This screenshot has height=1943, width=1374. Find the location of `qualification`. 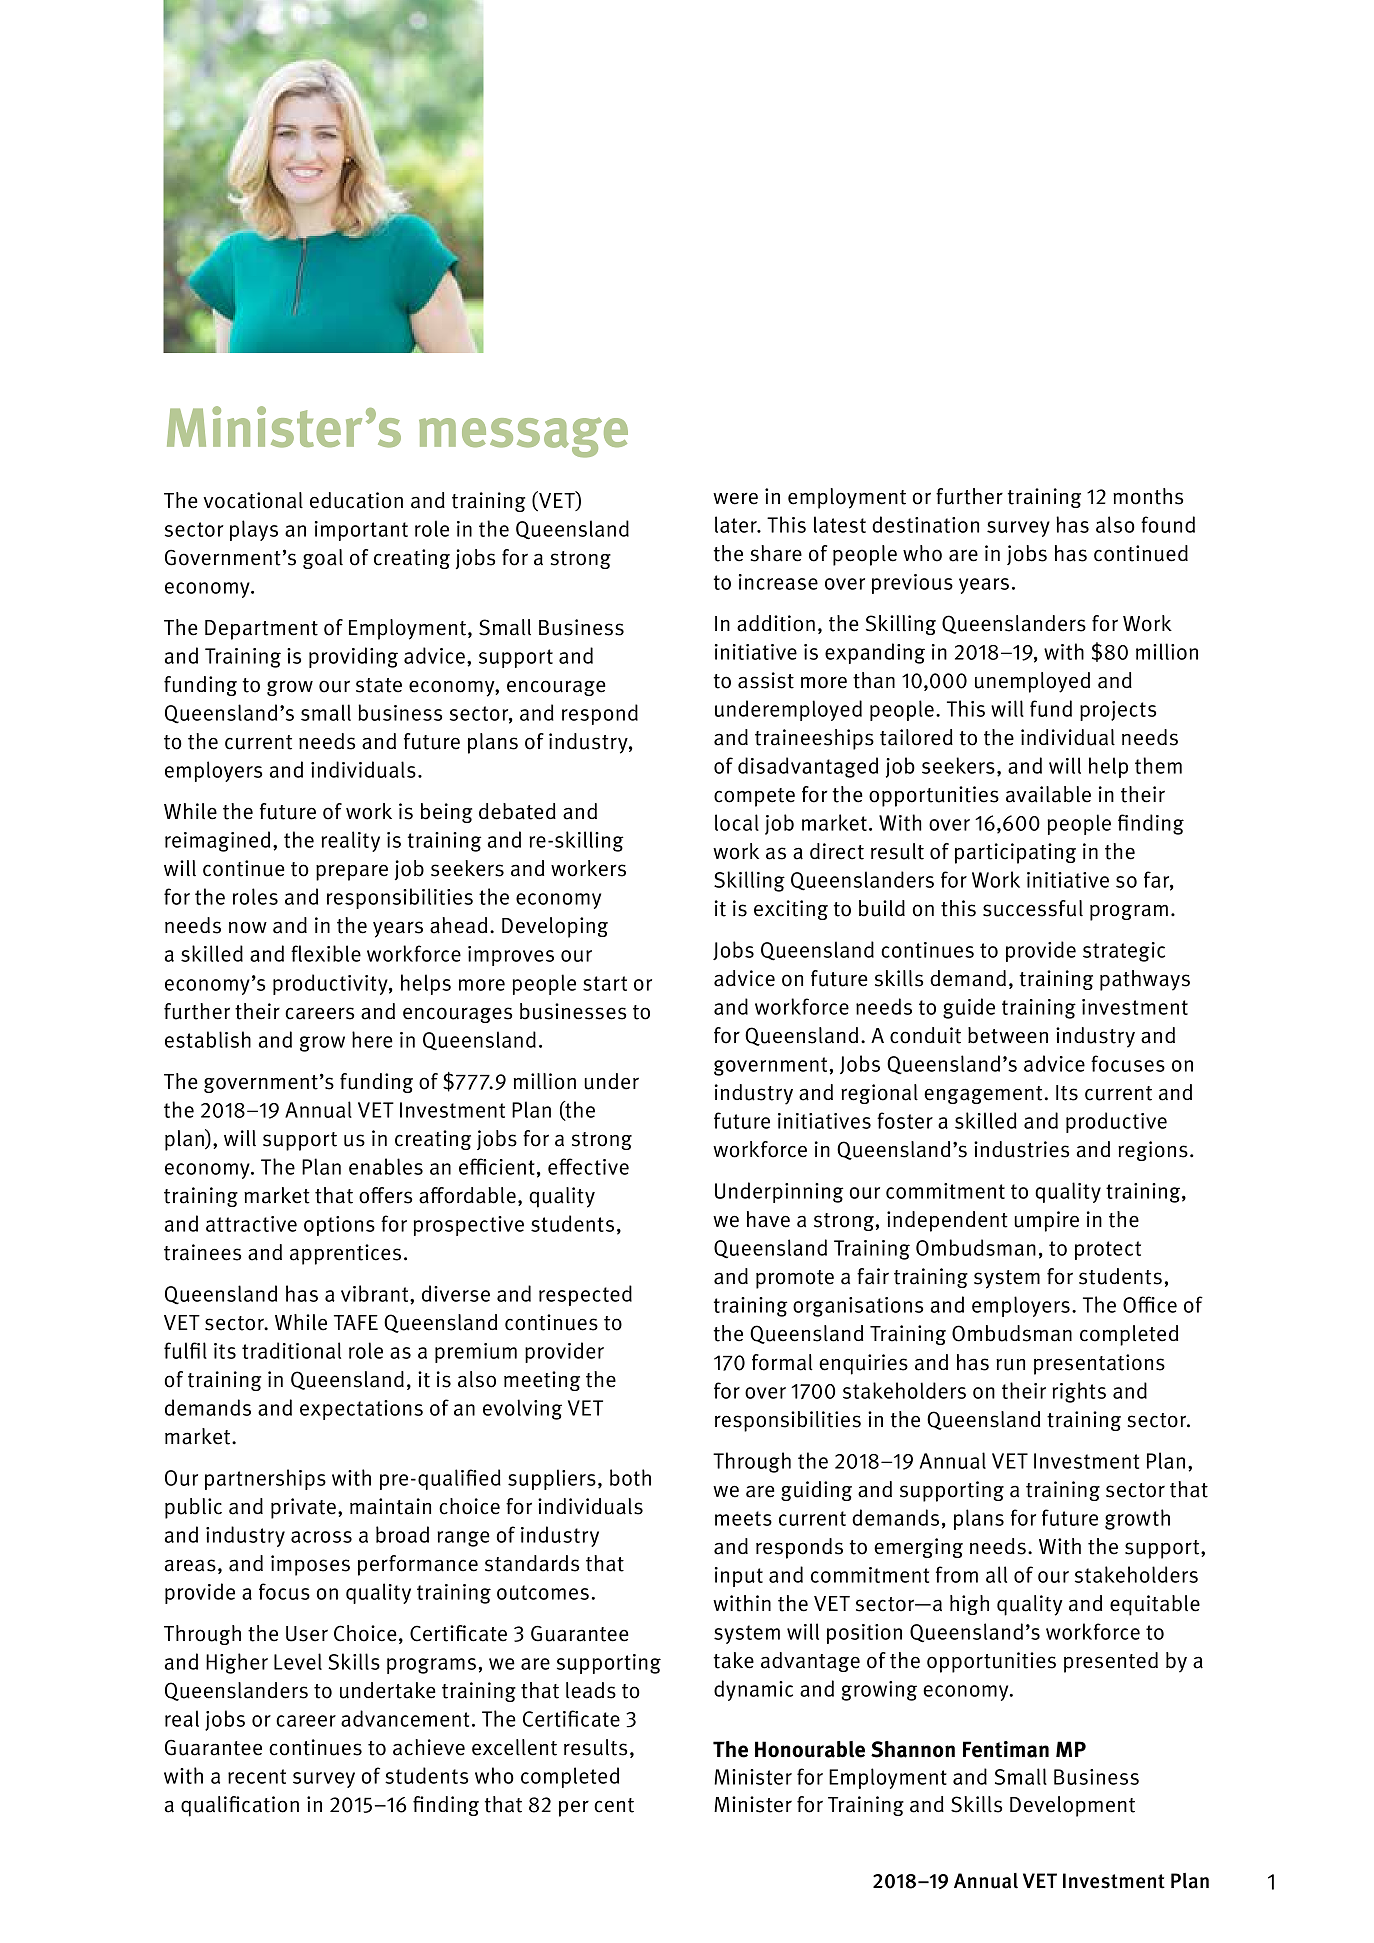

qualification is located at coordinates (240, 1806).
